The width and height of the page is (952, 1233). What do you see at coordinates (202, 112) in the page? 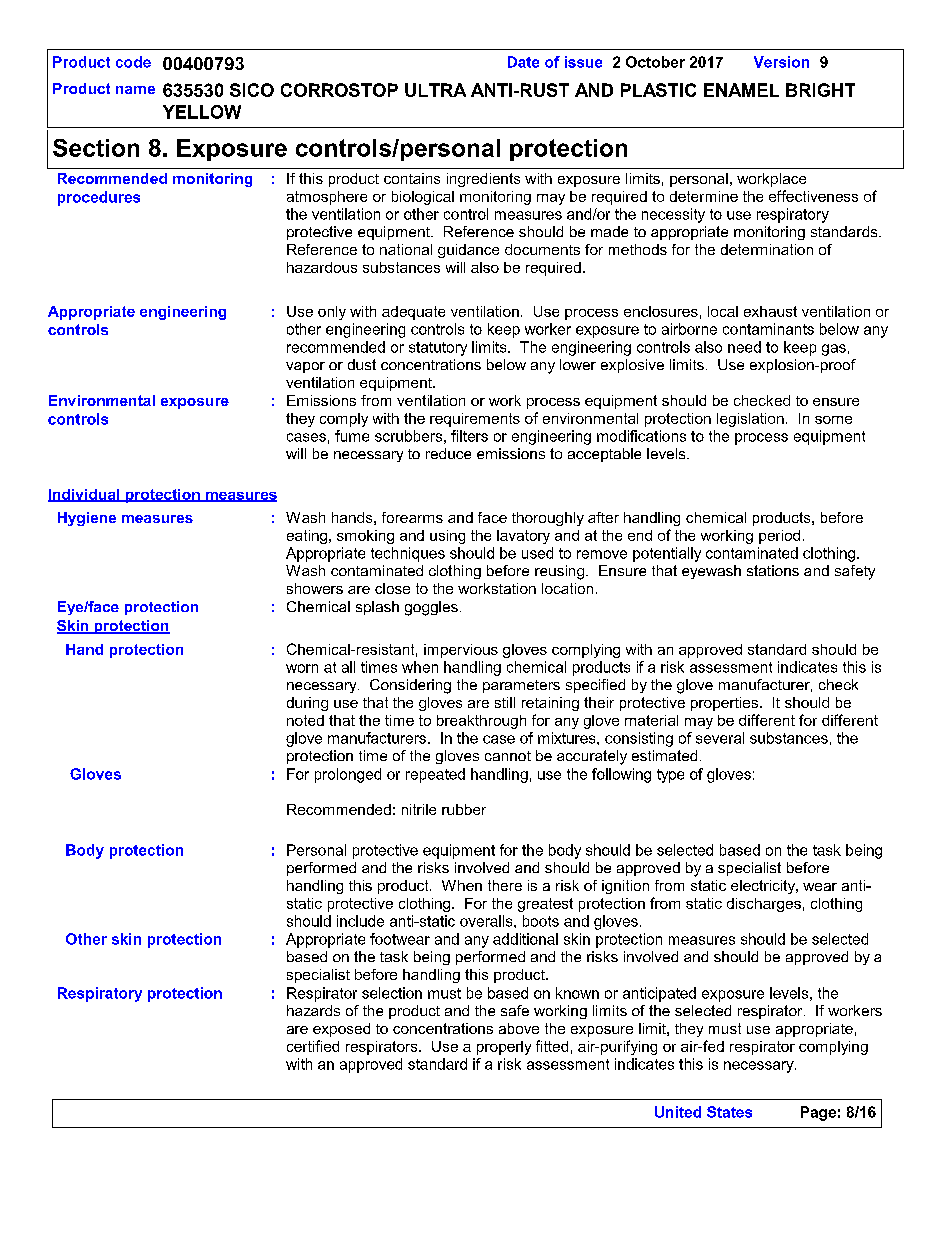
I see `YELLOW` at bounding box center [202, 112].
